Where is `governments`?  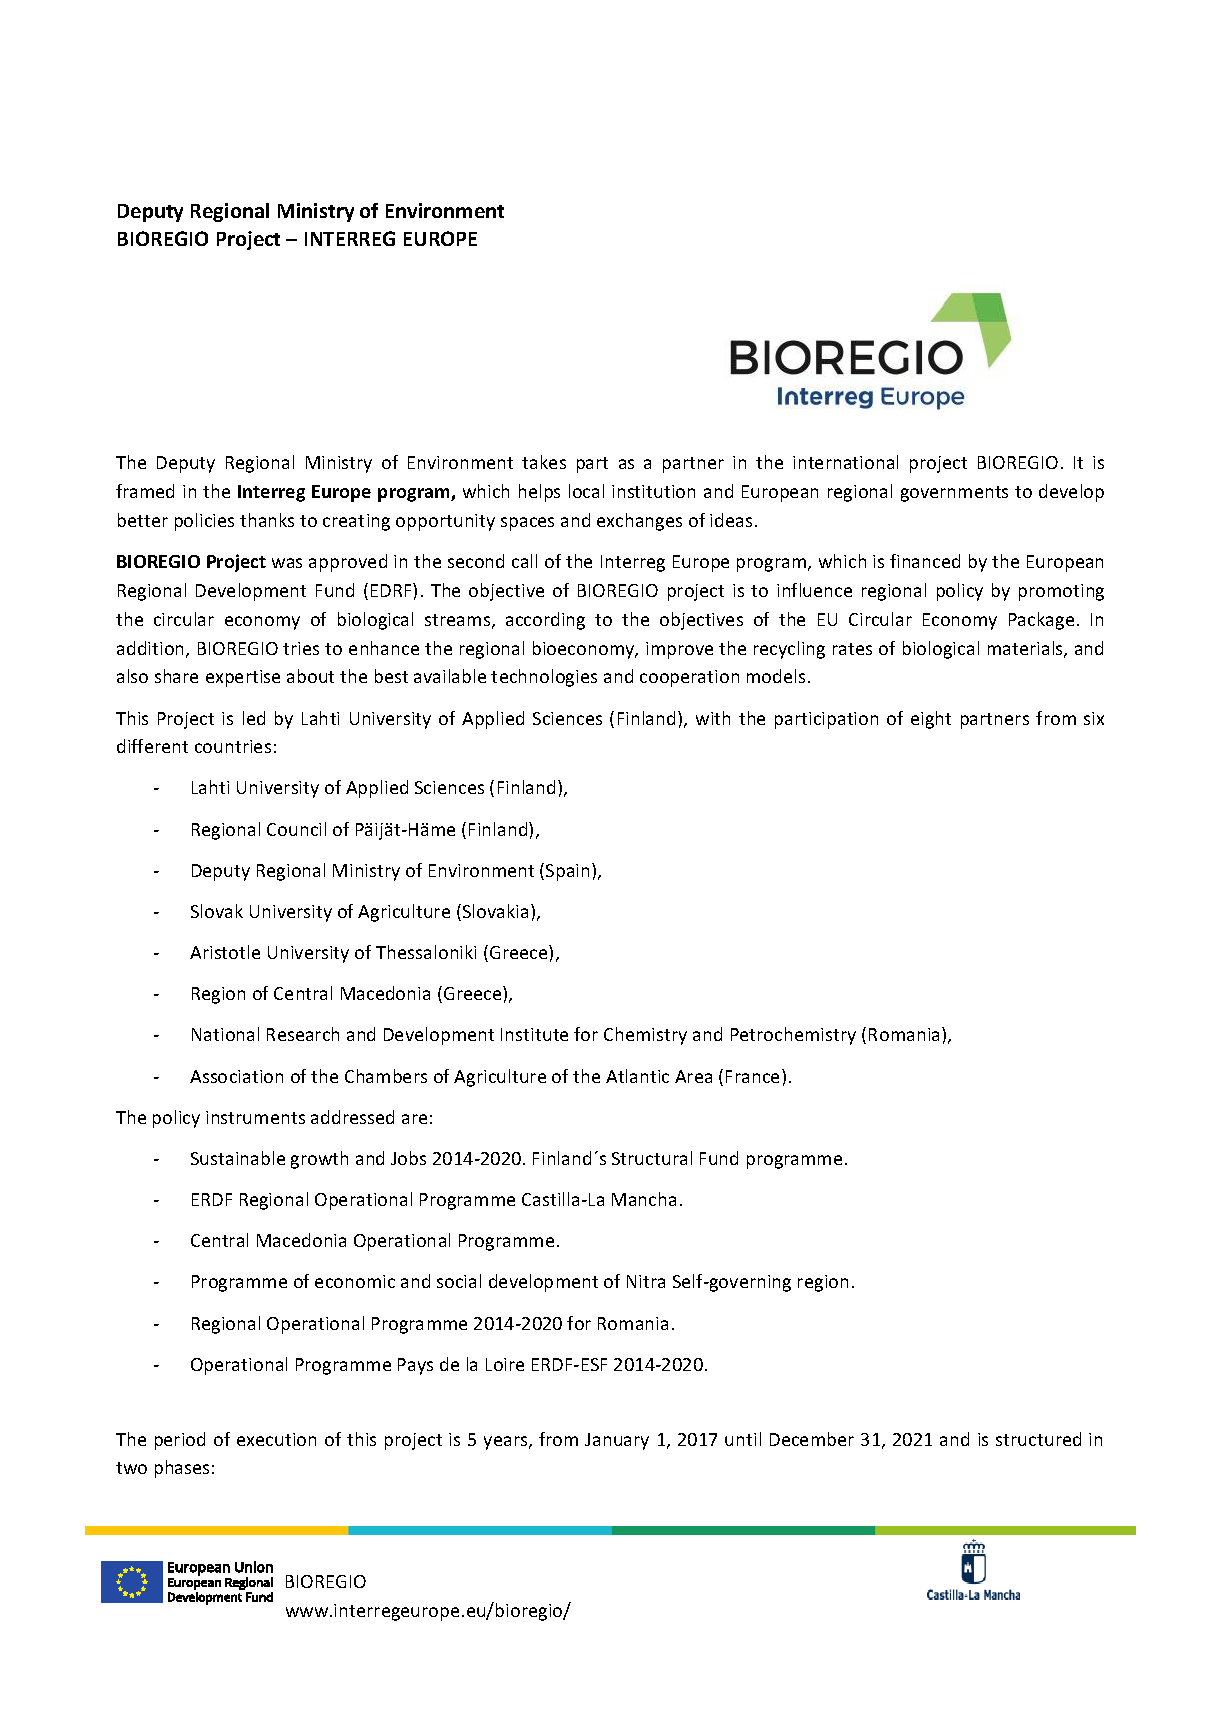 governments is located at coordinates (954, 494).
